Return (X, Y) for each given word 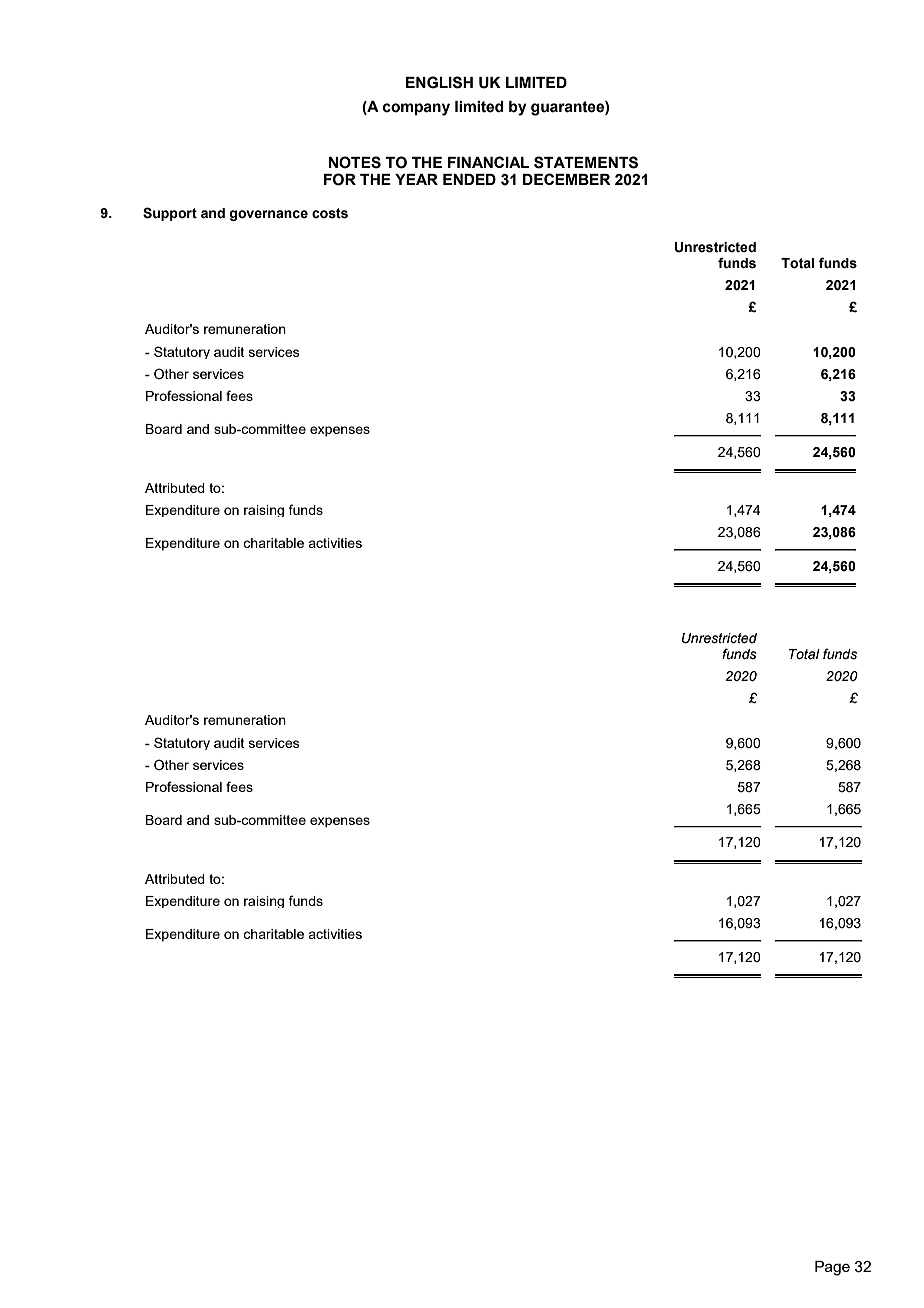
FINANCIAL (488, 162)
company (416, 109)
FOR (340, 179)
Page (832, 1268)
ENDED (469, 179)
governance (268, 215)
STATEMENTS (586, 162)
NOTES (355, 162)
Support (170, 214)
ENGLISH (439, 82)
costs (330, 213)
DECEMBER (567, 179)
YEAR (416, 179)
